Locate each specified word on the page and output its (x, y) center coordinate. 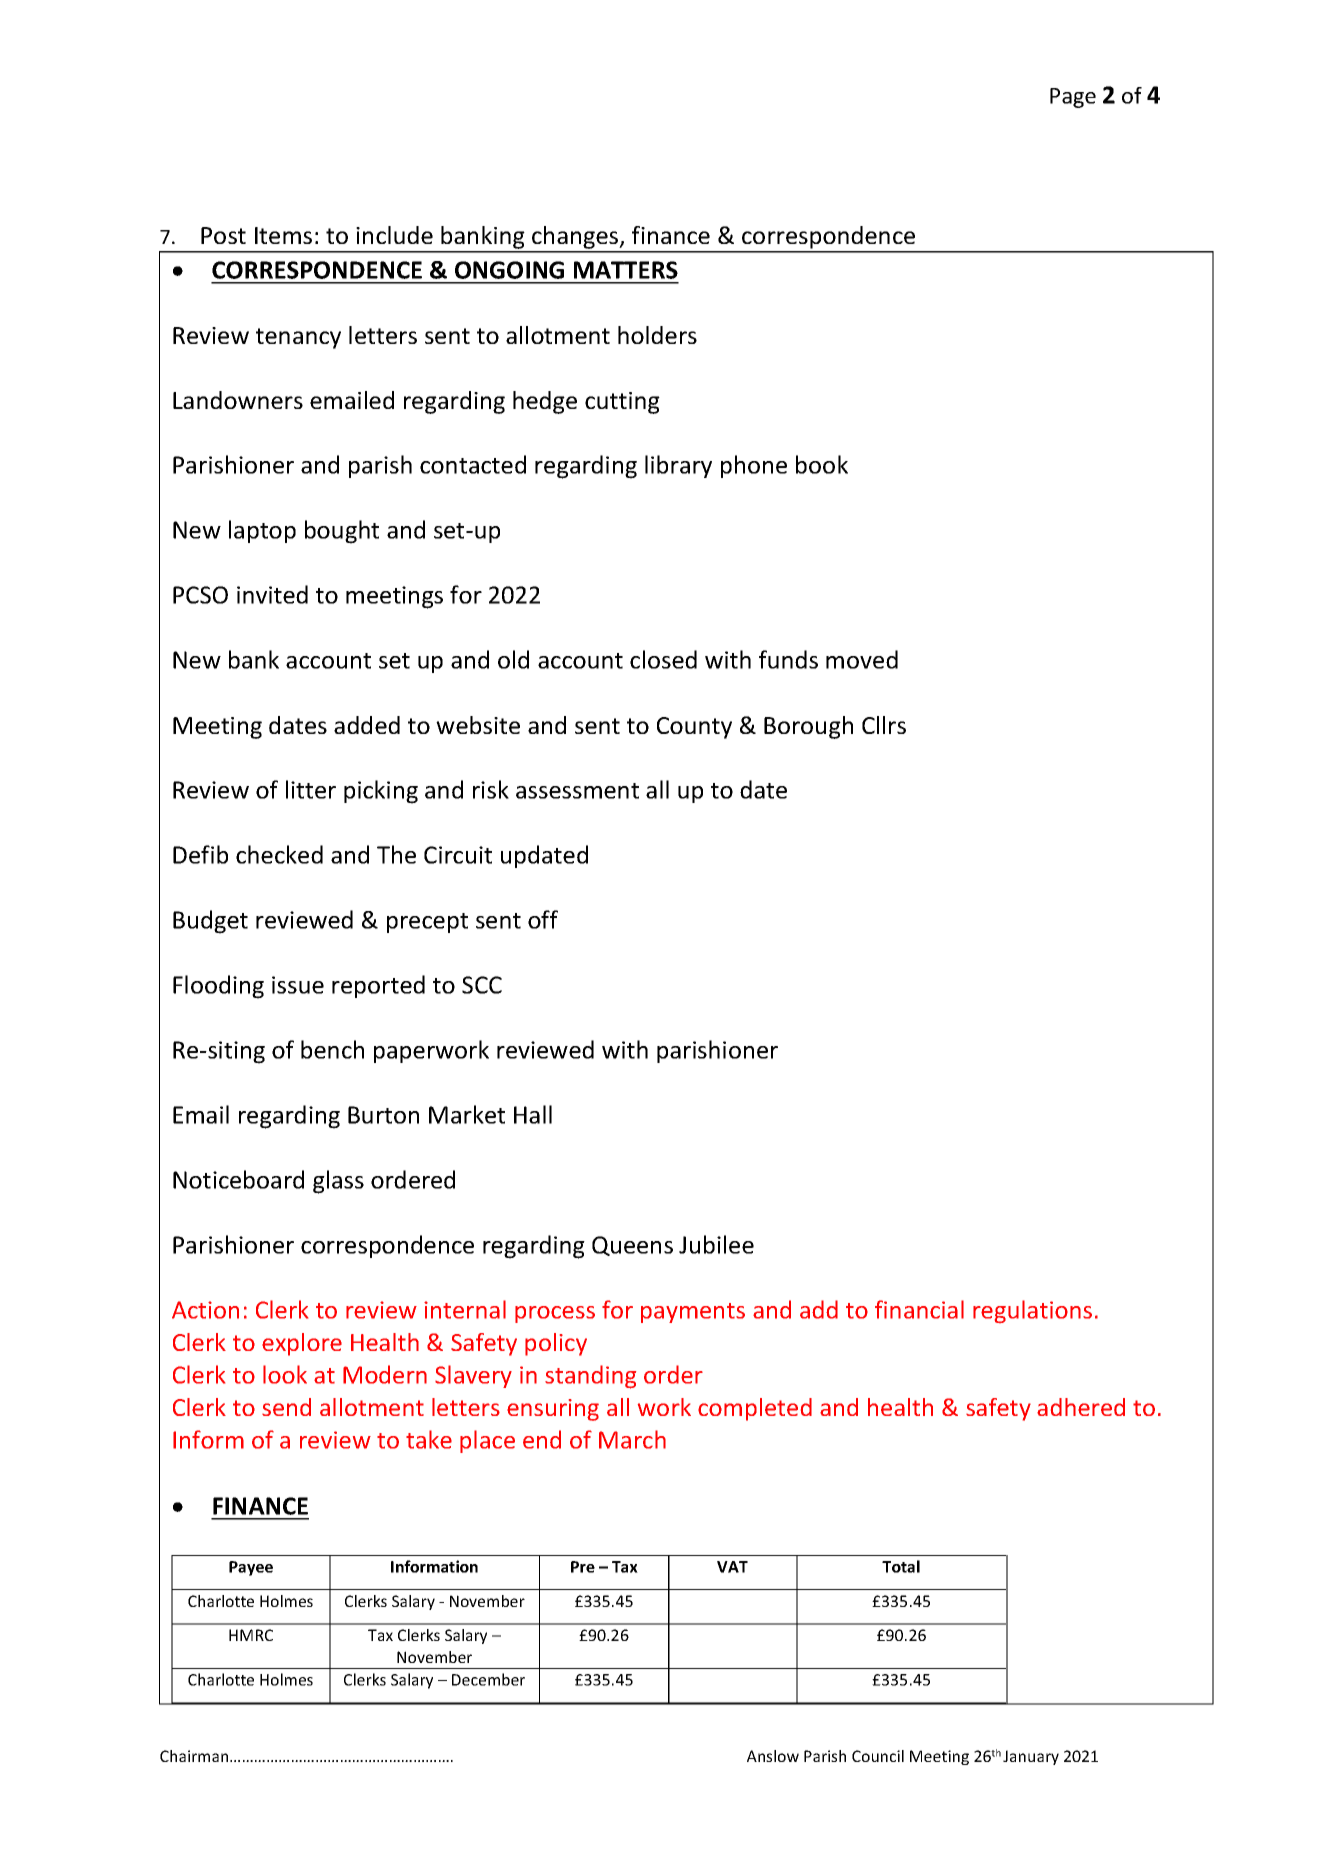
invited (272, 594)
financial (919, 1309)
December (488, 1679)
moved (862, 659)
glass (338, 1182)
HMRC (251, 1635)
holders (657, 335)
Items (283, 235)
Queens (632, 1246)
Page (1073, 98)
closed (663, 659)
